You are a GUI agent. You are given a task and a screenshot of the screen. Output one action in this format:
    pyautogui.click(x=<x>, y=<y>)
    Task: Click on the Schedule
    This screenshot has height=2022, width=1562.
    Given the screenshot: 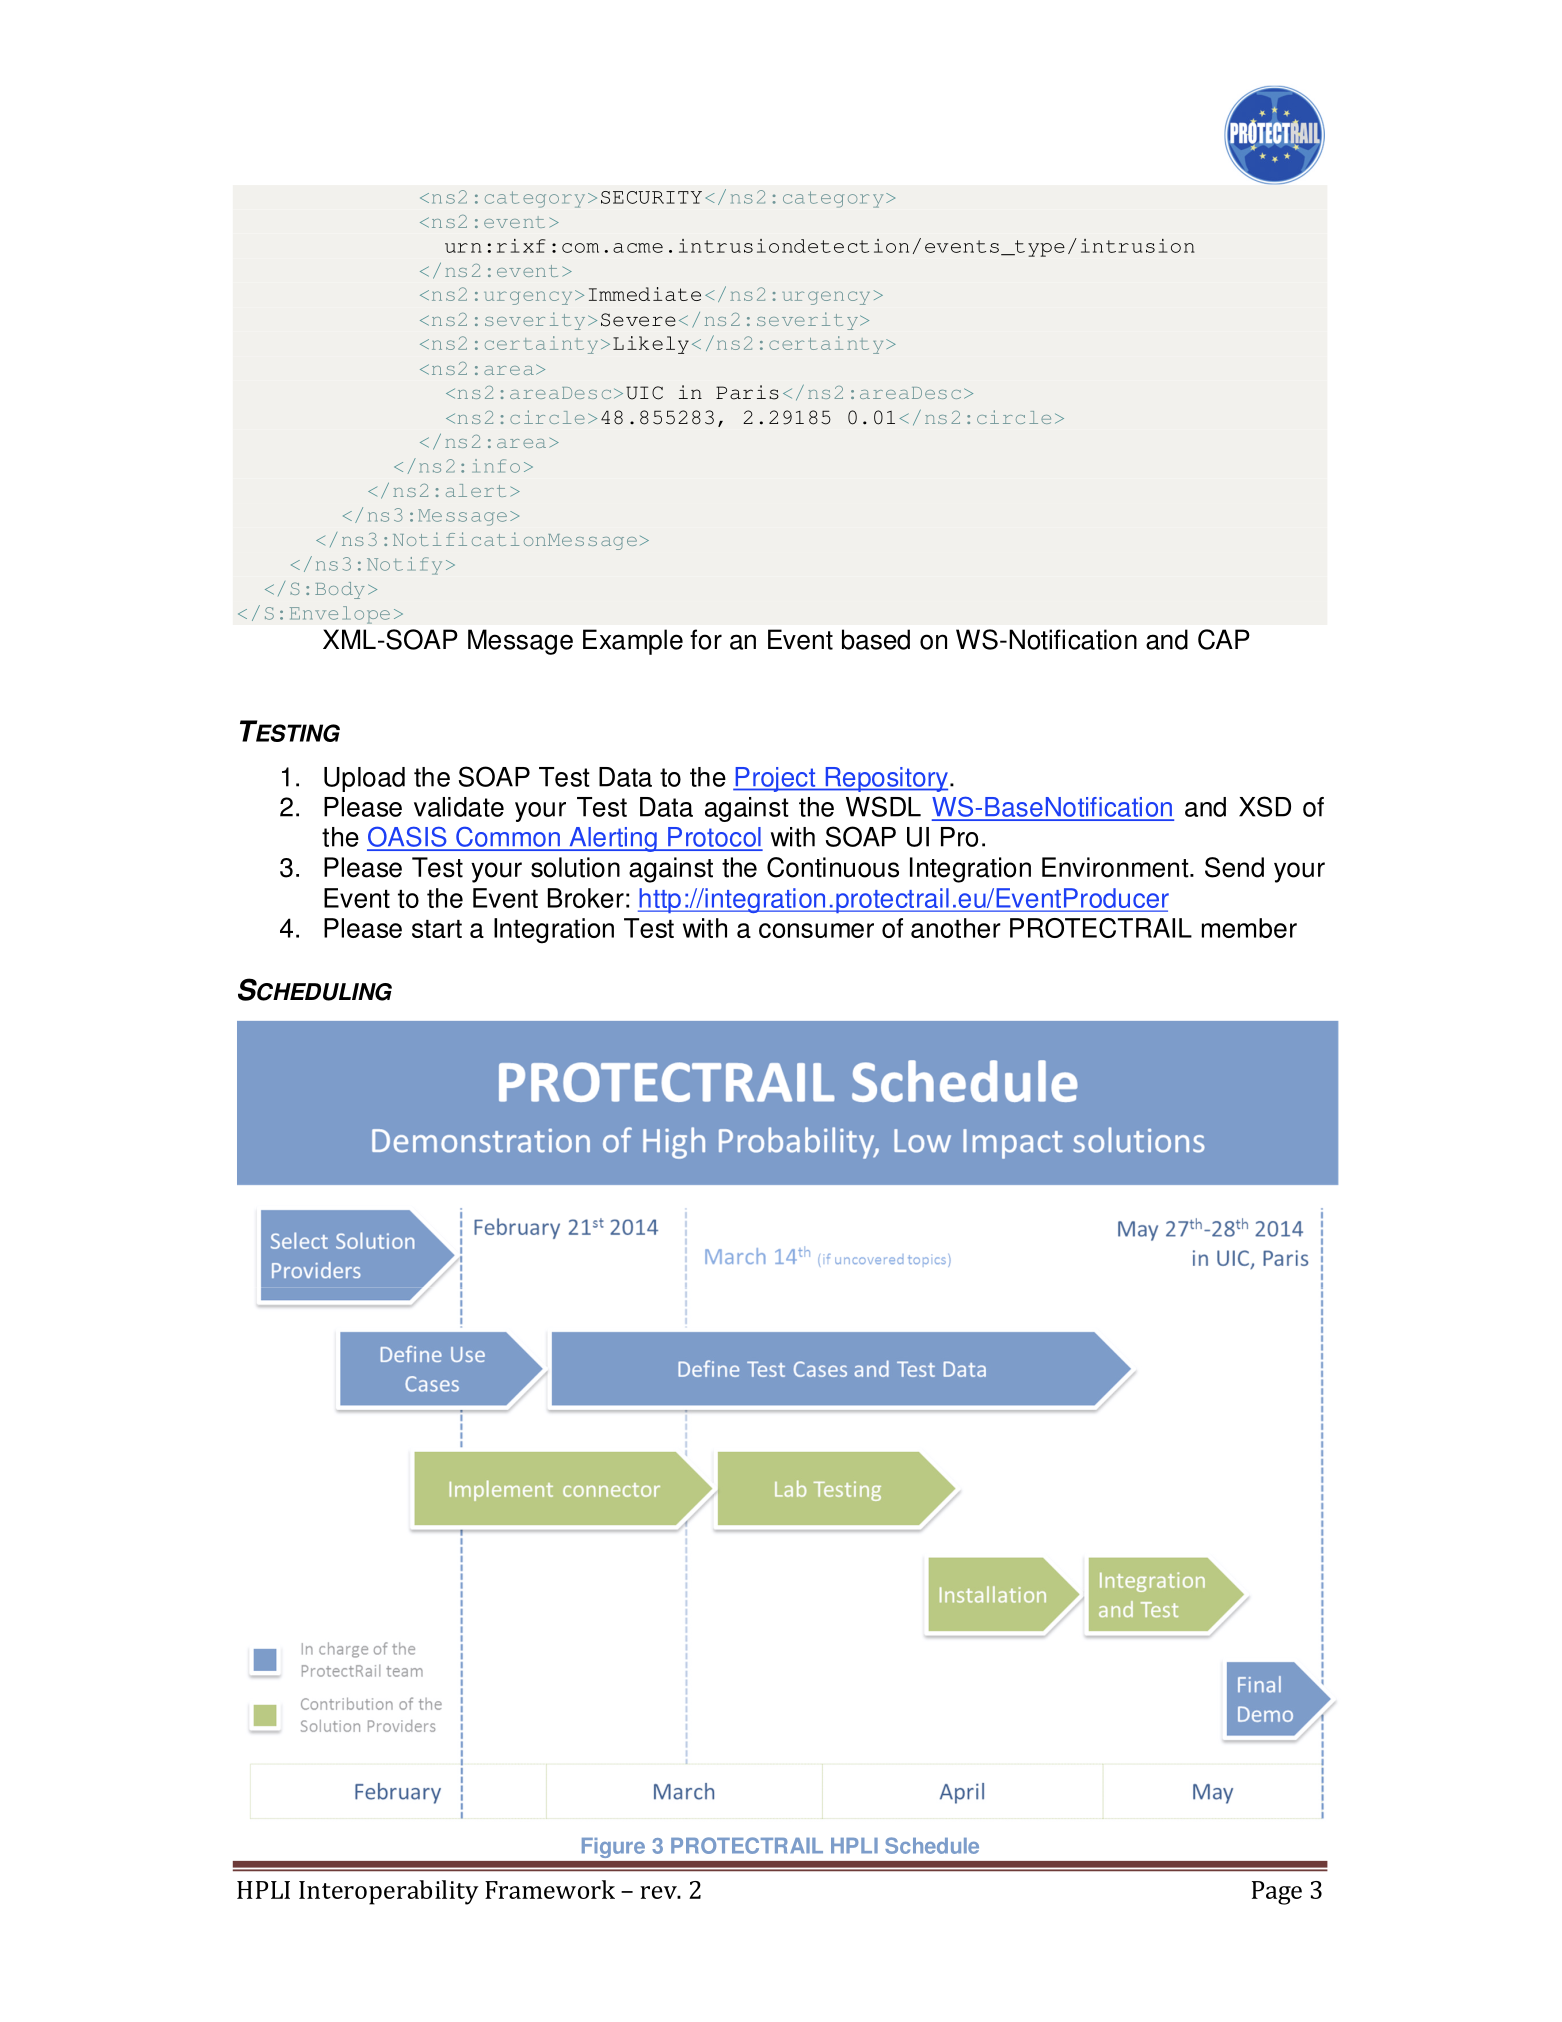 What is the action you would take?
    pyautogui.click(x=932, y=1845)
